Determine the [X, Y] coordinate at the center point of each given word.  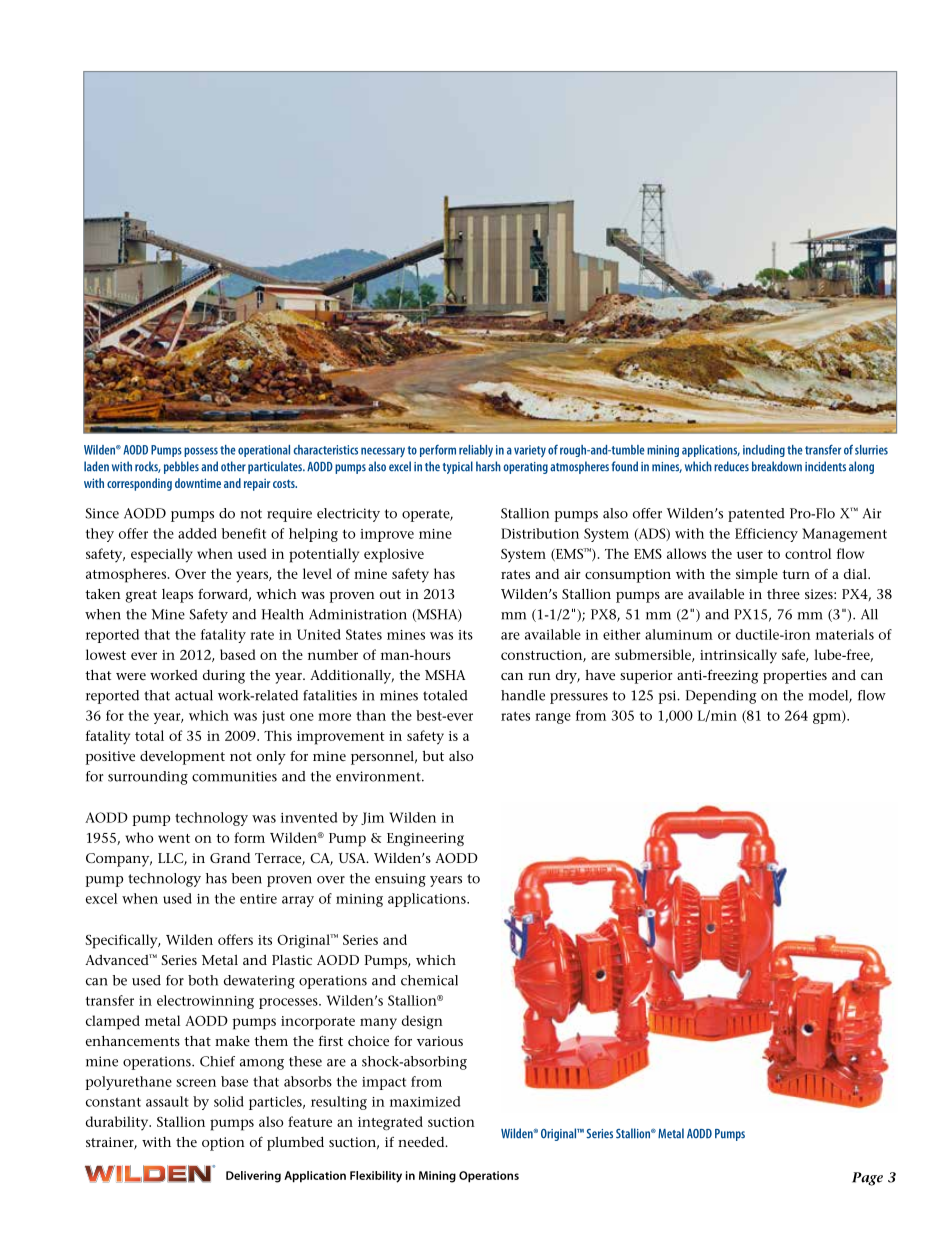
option [223, 1144]
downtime [198, 483]
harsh [488, 466]
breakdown [777, 466]
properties [795, 677]
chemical [429, 980]
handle [523, 695]
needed [422, 1141]
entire [258, 899]
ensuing [400, 880]
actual [194, 695]
